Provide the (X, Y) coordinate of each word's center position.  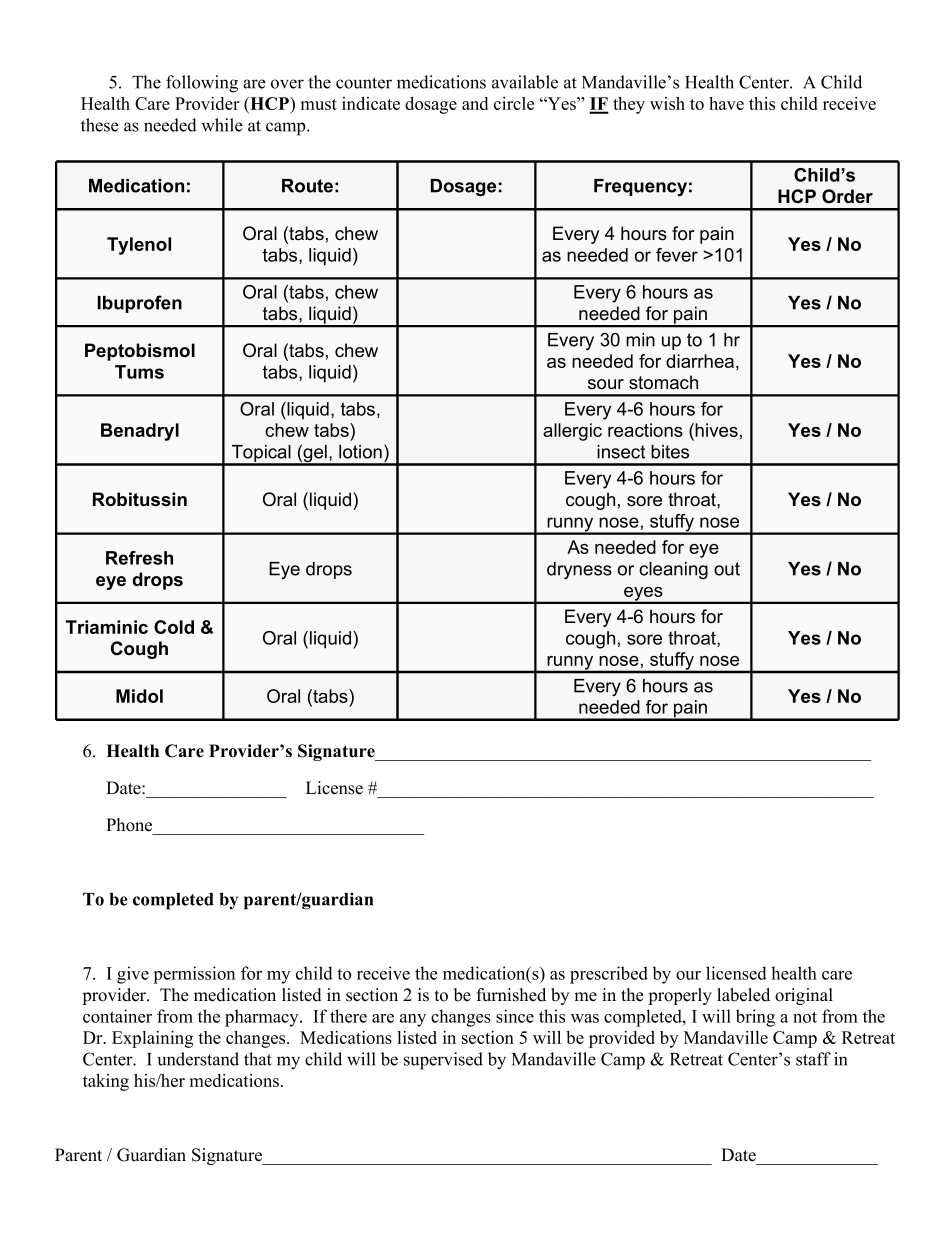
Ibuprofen (139, 304)
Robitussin (140, 499)
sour (606, 384)
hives (716, 430)
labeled (743, 995)
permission (194, 975)
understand (198, 1059)
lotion (360, 452)
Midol (139, 696)
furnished (511, 995)
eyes (643, 595)
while (222, 125)
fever (677, 255)
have (726, 103)
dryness (579, 570)
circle (514, 103)
